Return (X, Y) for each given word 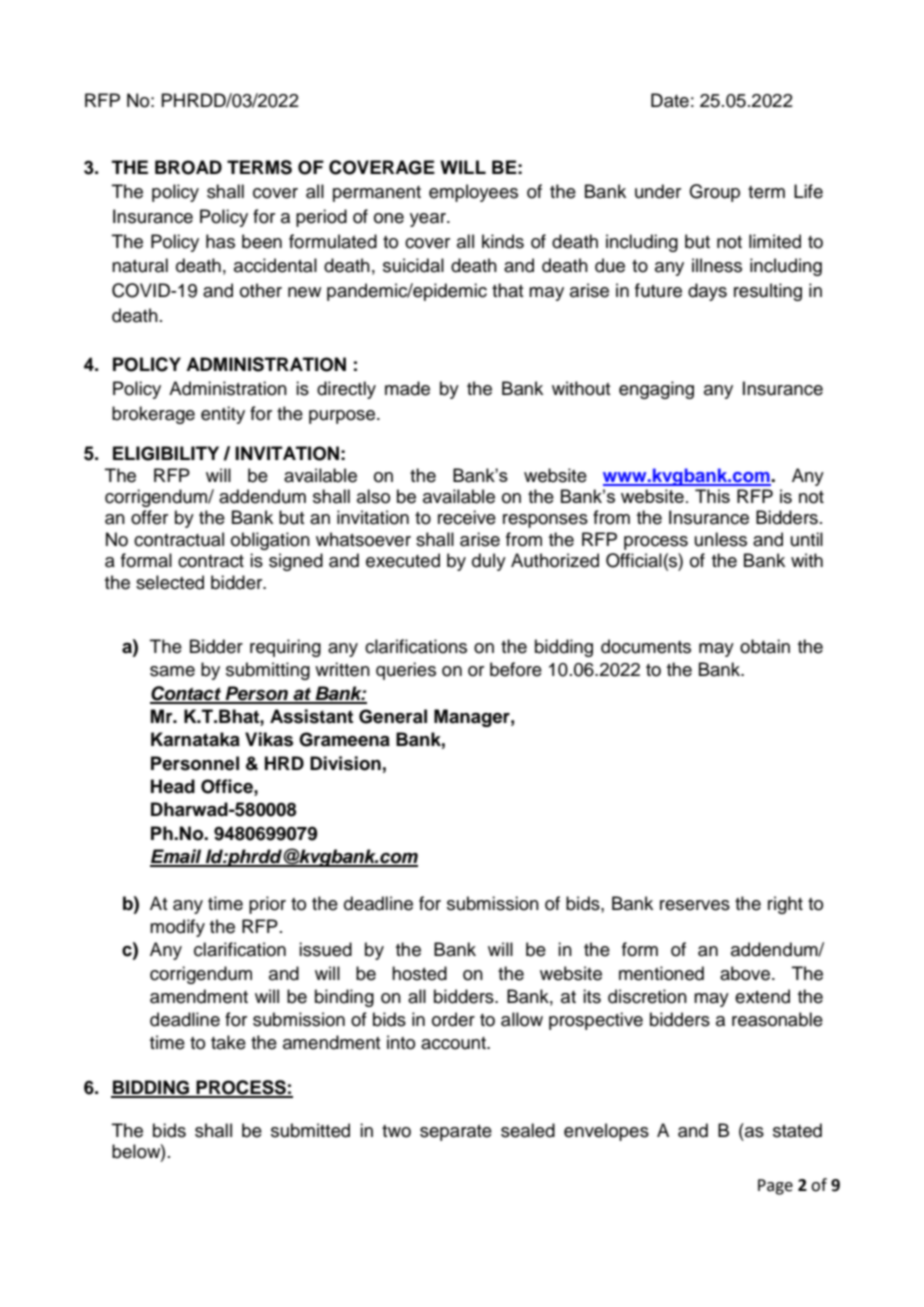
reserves (695, 905)
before (516, 669)
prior (267, 905)
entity (223, 415)
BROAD (188, 167)
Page (775, 1187)
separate (456, 1133)
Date (670, 100)
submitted (310, 1130)
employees (473, 193)
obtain (765, 646)
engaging (656, 390)
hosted (419, 973)
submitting (268, 671)
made (407, 388)
